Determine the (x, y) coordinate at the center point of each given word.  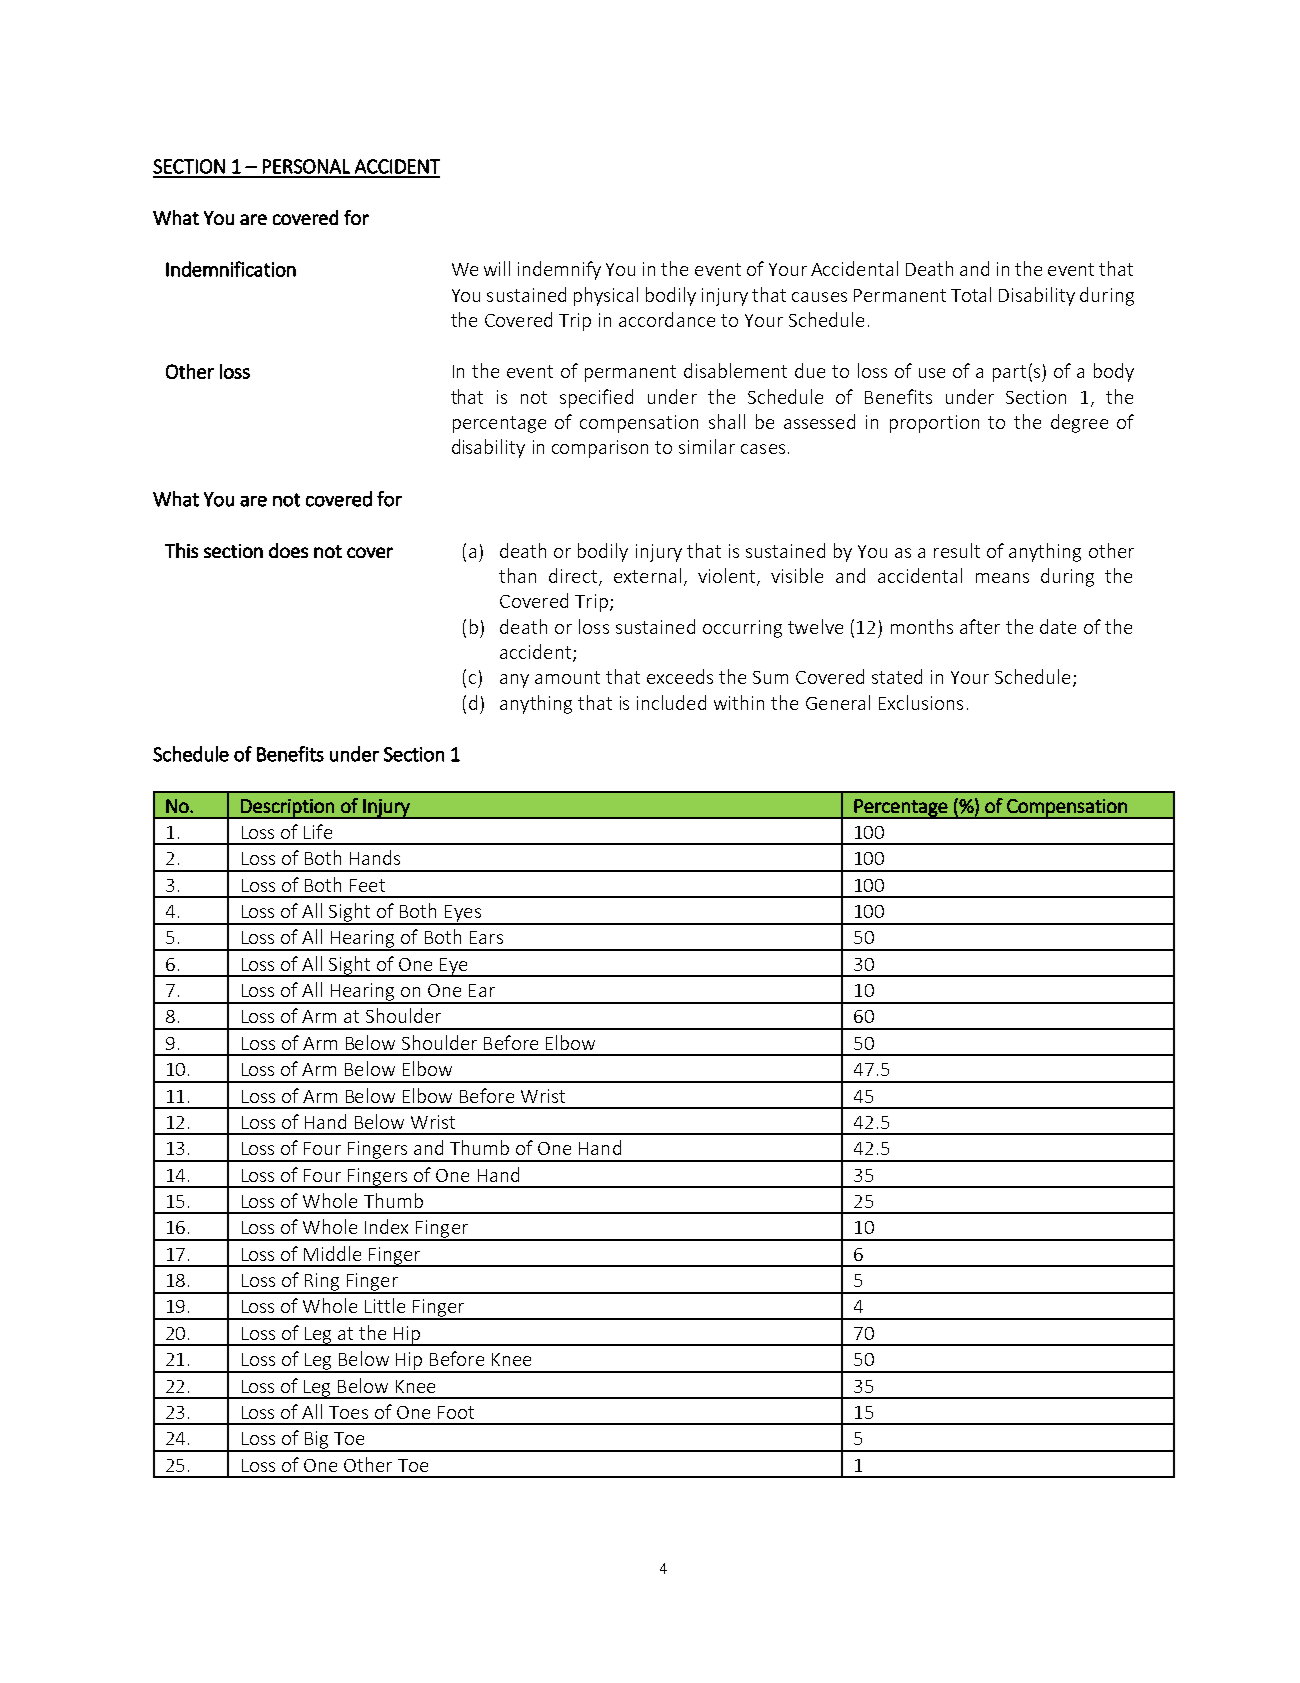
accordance (667, 319)
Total (971, 294)
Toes (348, 1412)
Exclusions (921, 702)
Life (318, 831)
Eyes (463, 914)
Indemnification (231, 269)
